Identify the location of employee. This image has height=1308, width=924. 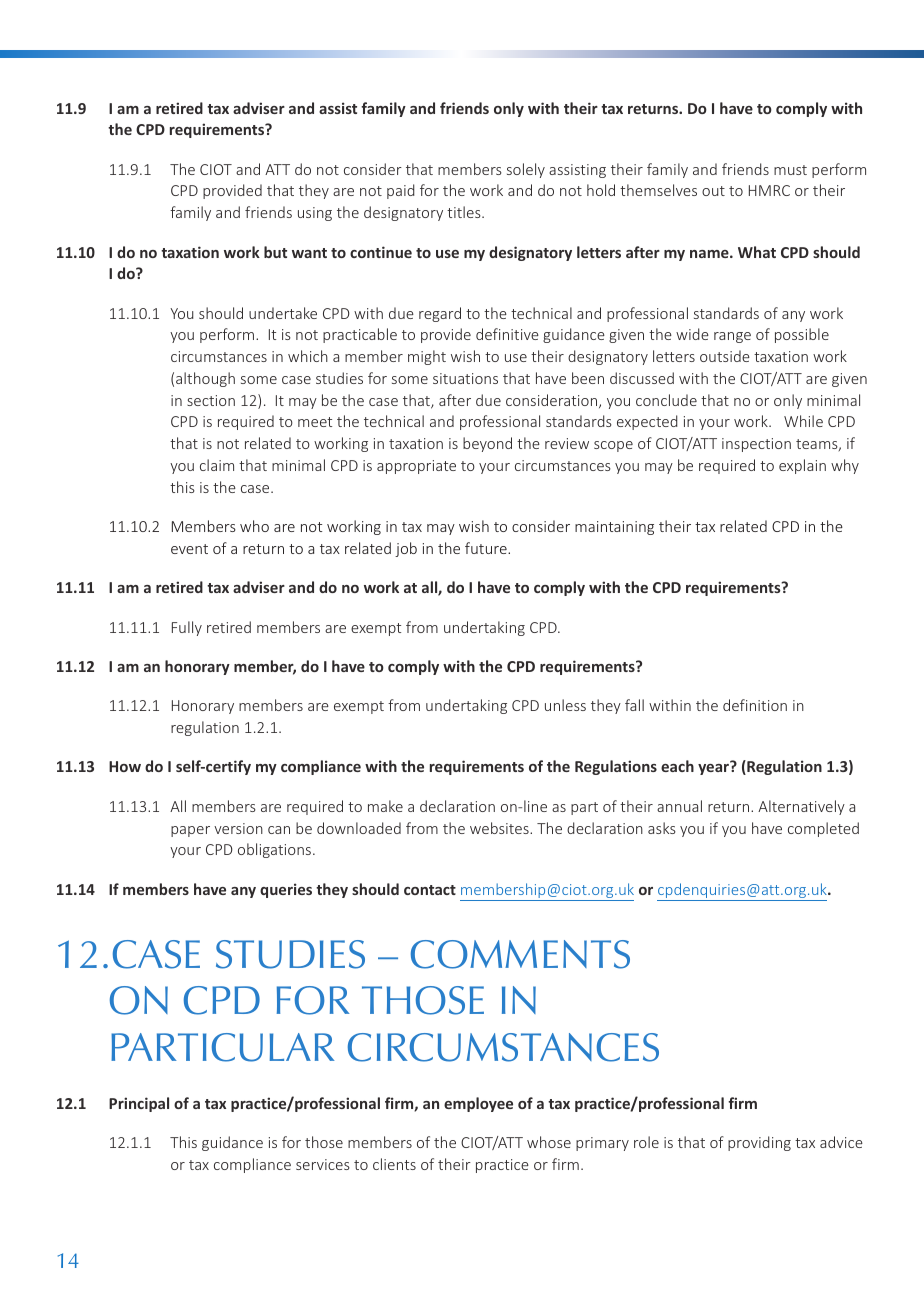
(478, 1104).
